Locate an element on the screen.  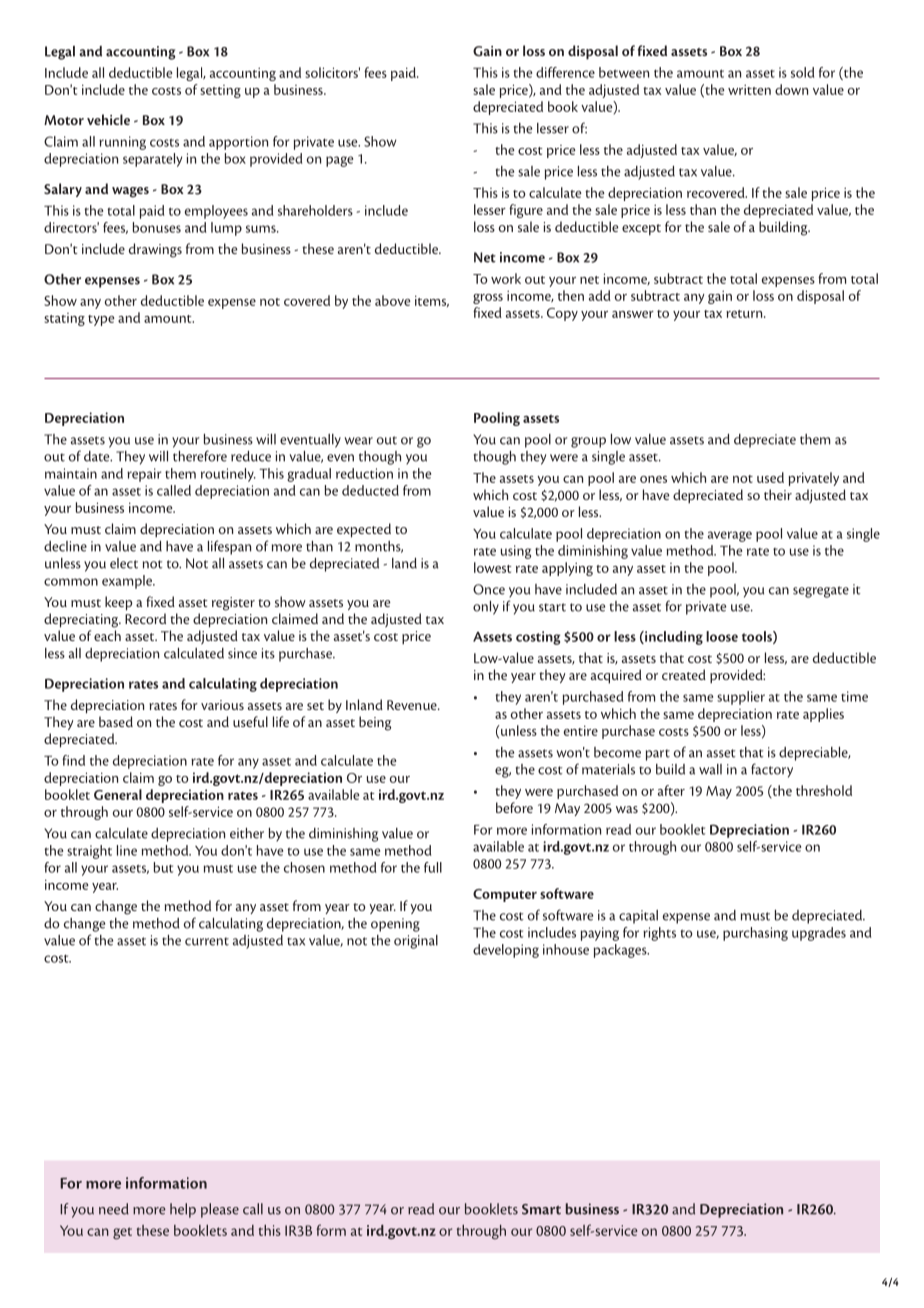
lowest is located at coordinates (492, 567).
